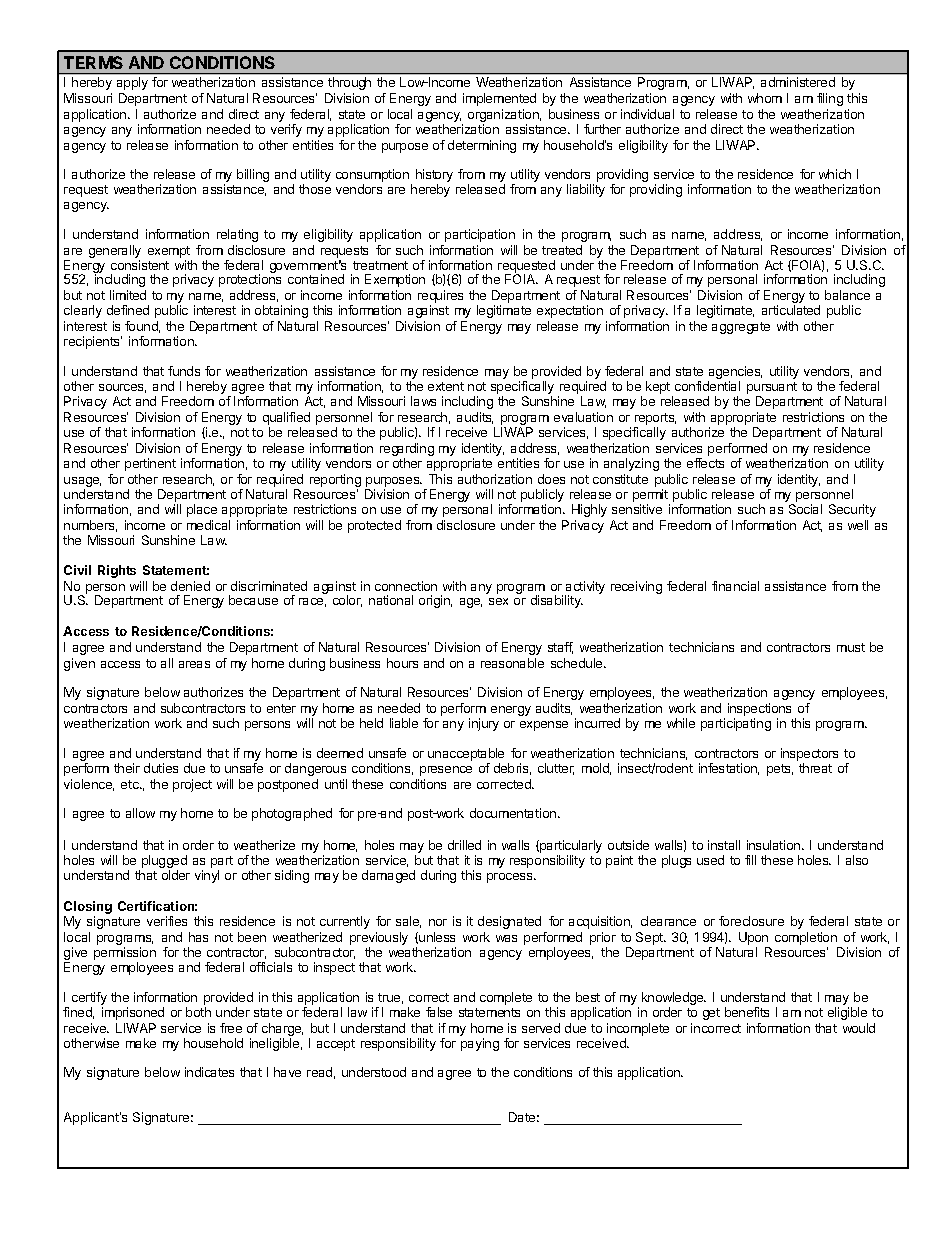 This screenshot has height=1233, width=952. Describe the element at coordinates (93, 62) in the screenshot. I see `TERMS` at that location.
